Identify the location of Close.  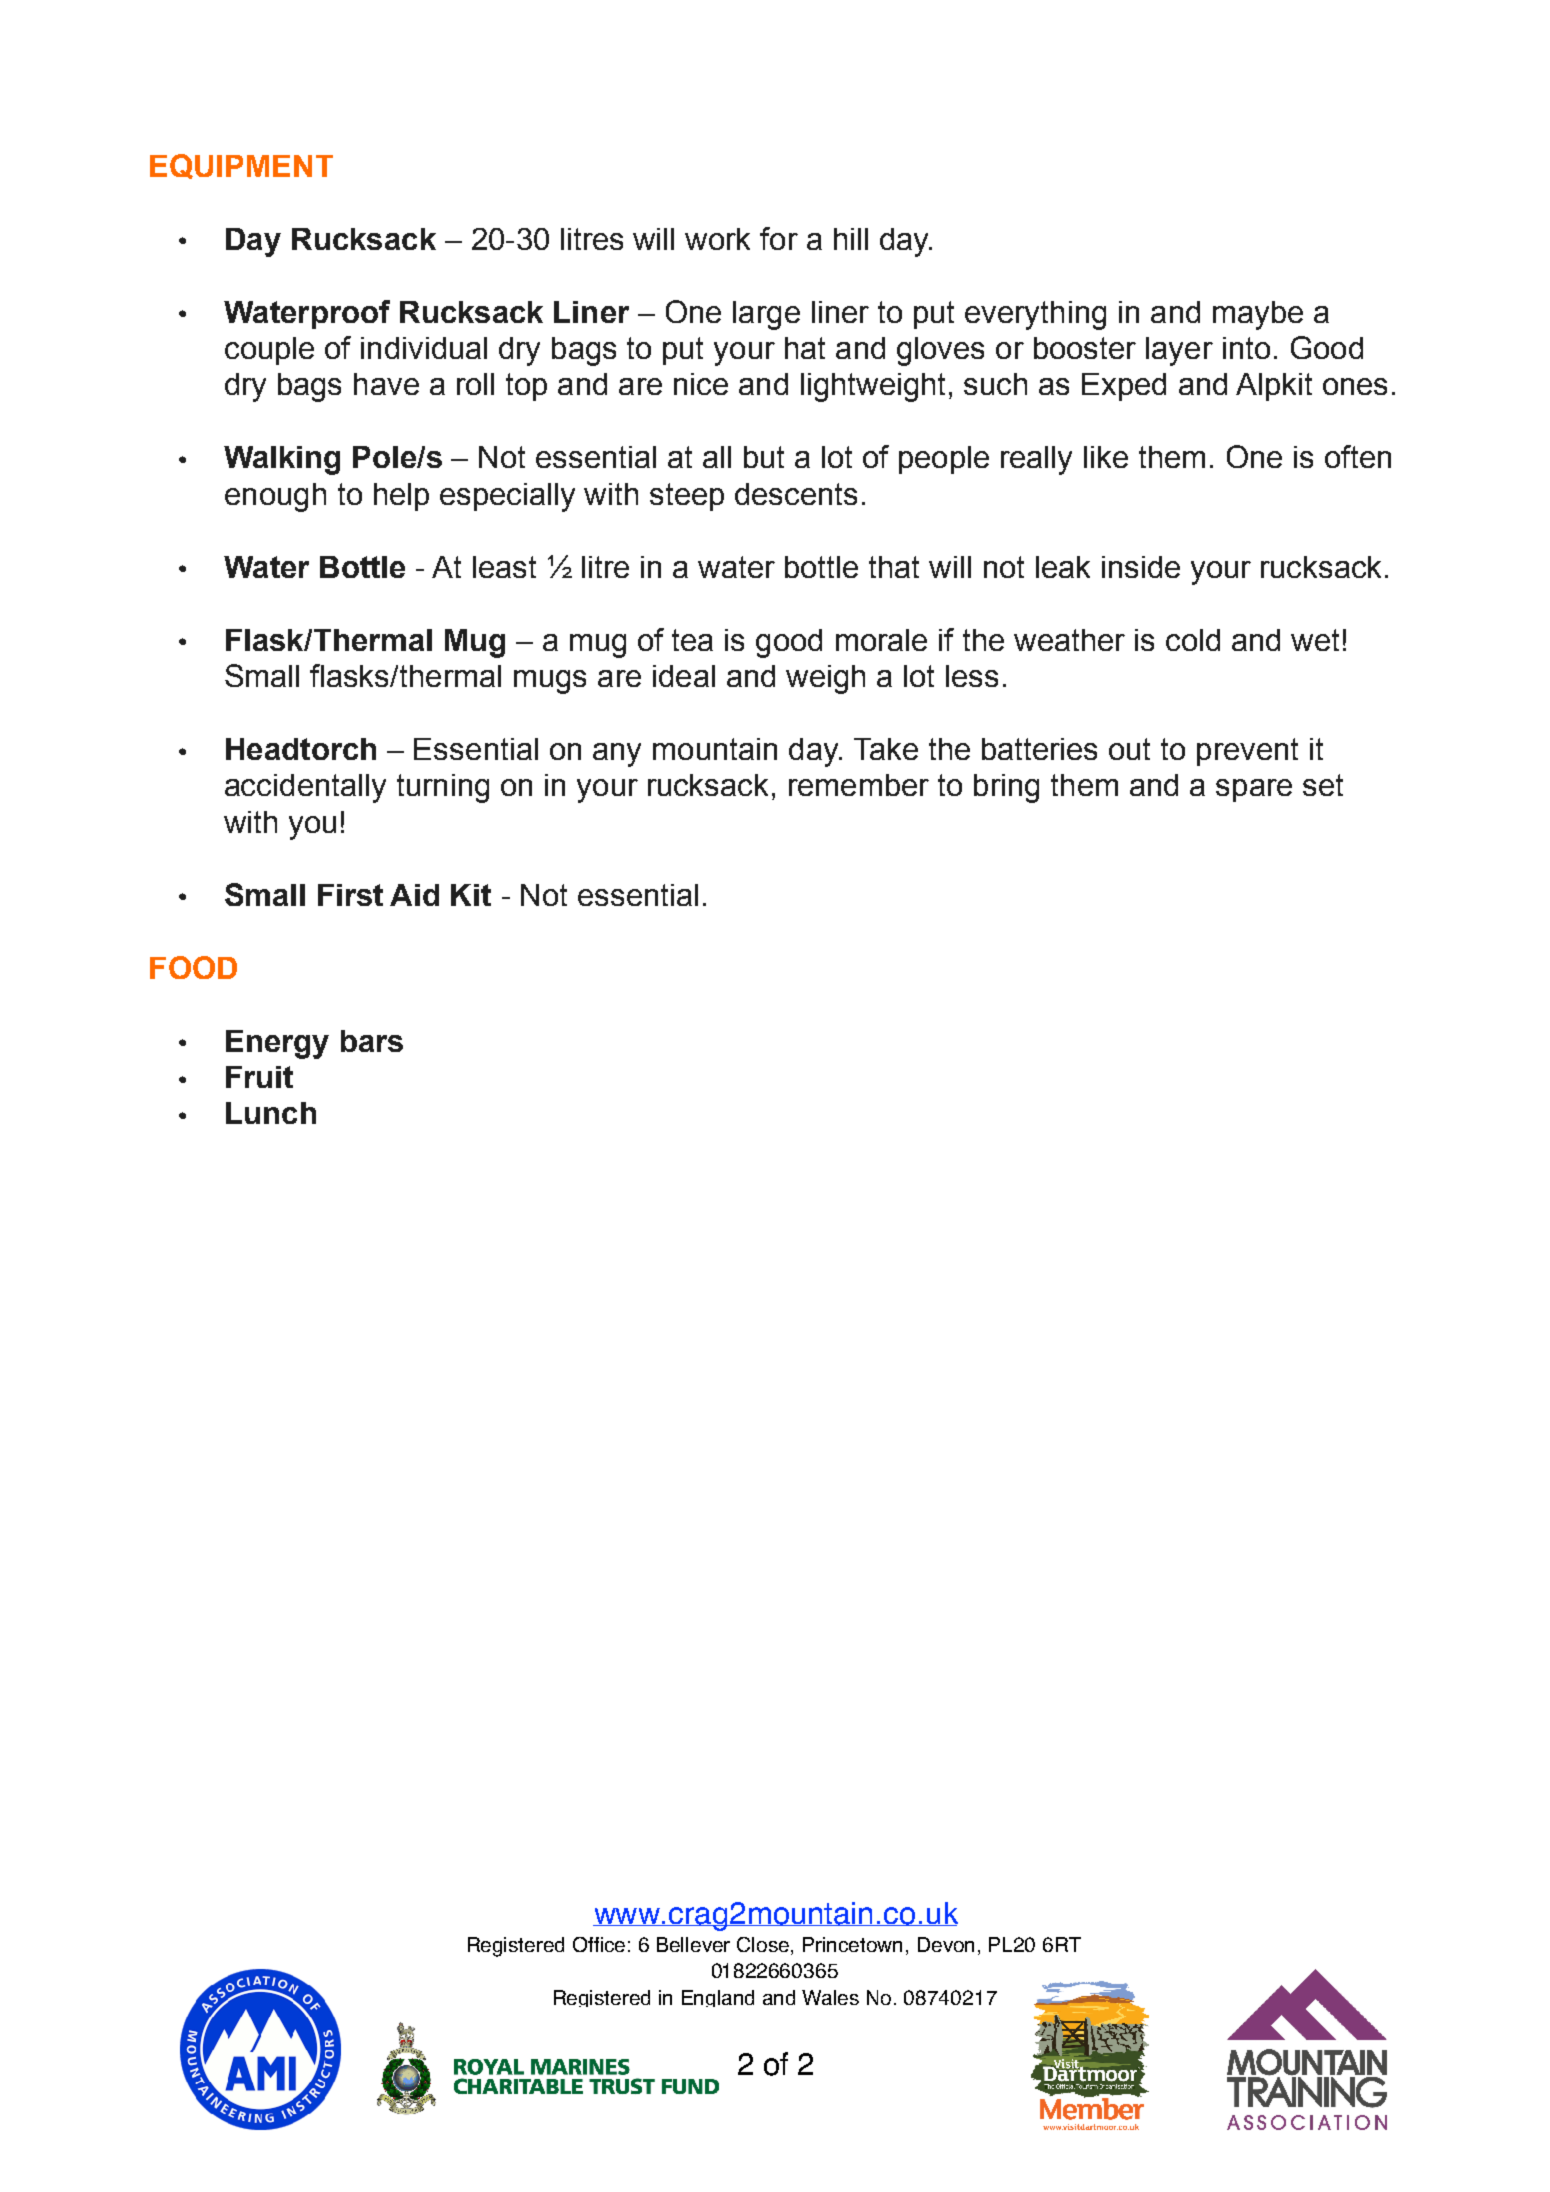
(764, 1946).
